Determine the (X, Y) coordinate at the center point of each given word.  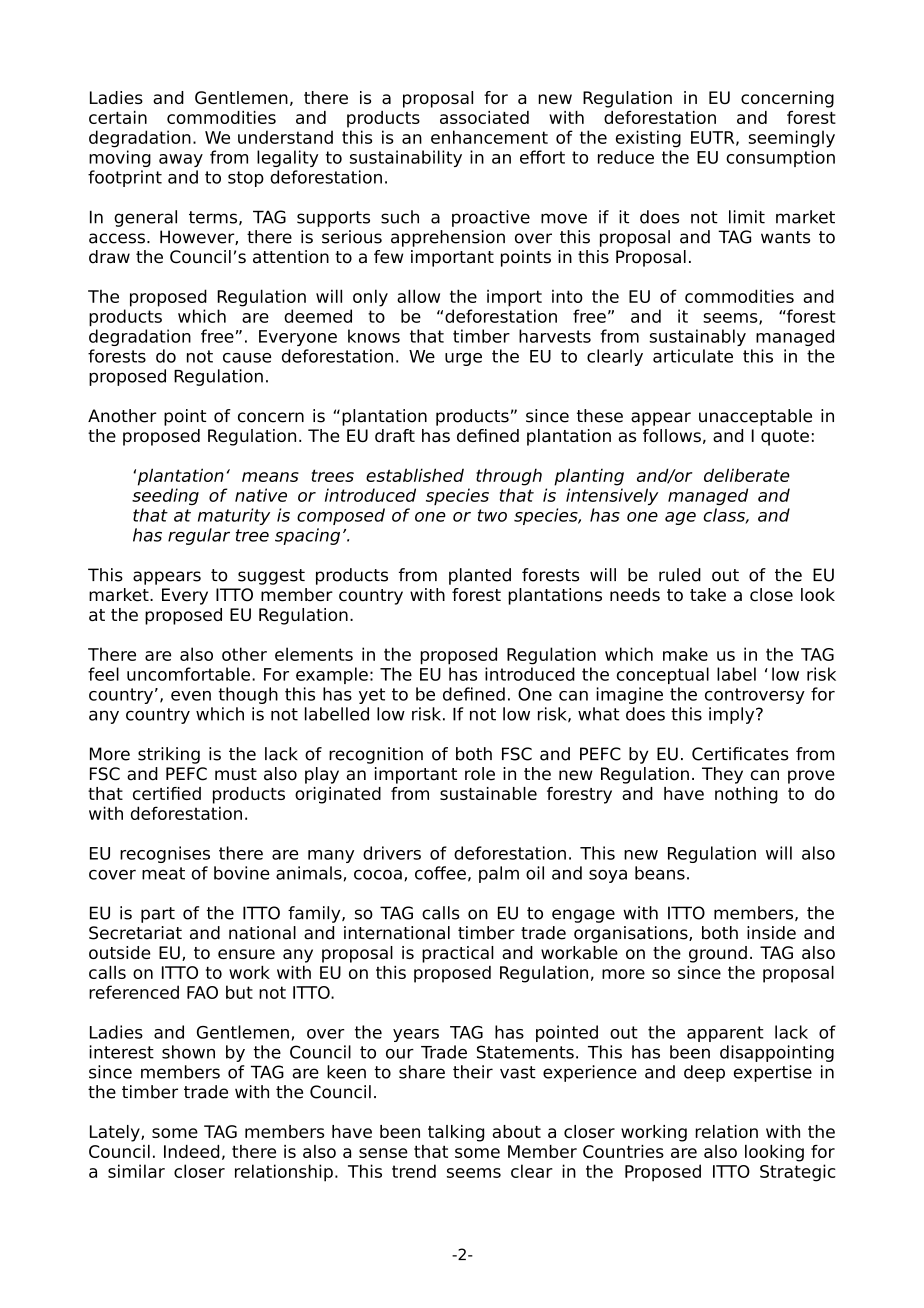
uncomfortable (188, 674)
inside (771, 933)
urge (463, 359)
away (181, 160)
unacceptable (755, 417)
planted (480, 576)
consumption (780, 158)
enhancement (489, 137)
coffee (440, 873)
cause (247, 358)
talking (456, 1133)
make (685, 654)
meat (163, 873)
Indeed (191, 1151)
